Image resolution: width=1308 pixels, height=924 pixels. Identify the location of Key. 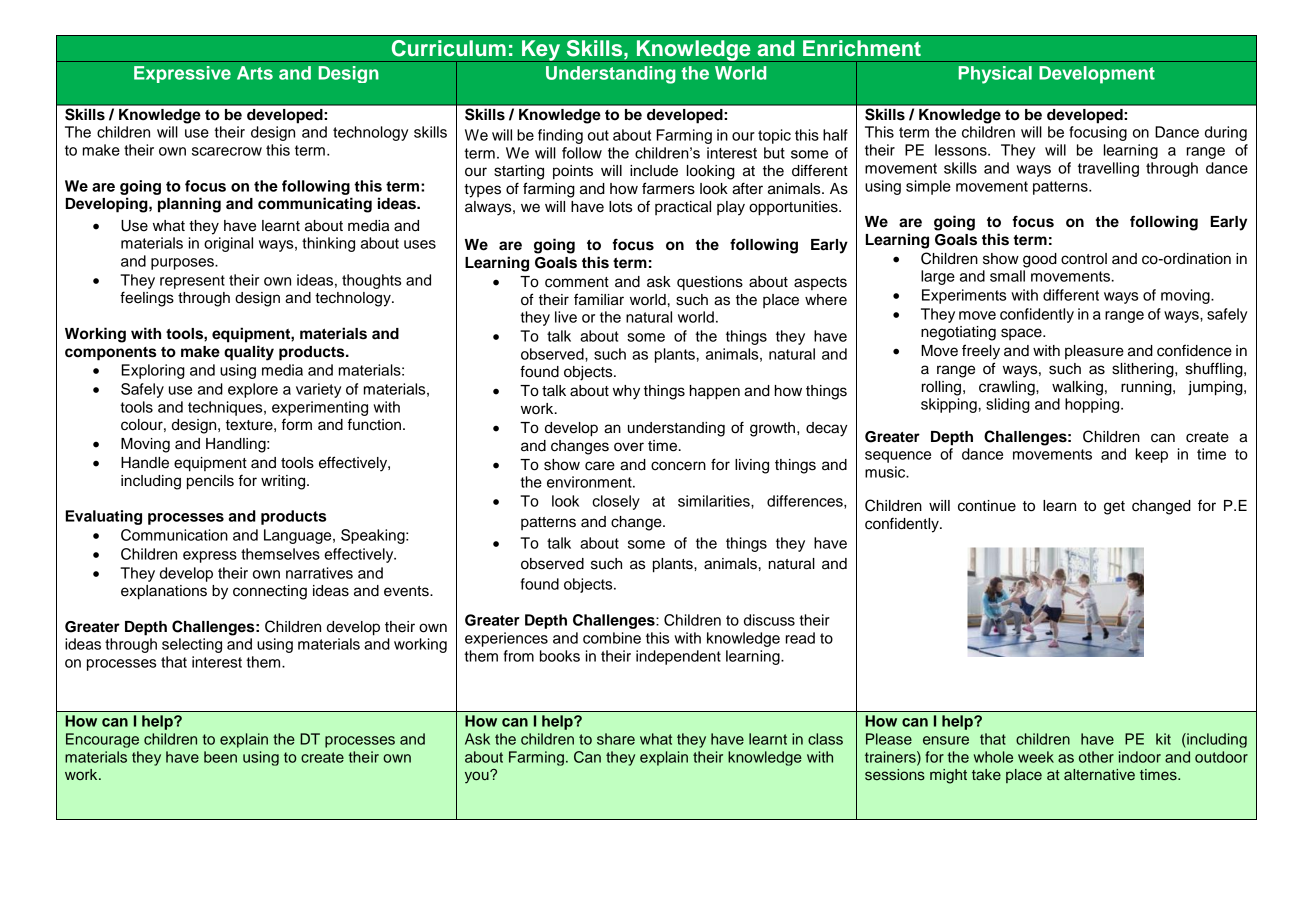
(541, 51).
